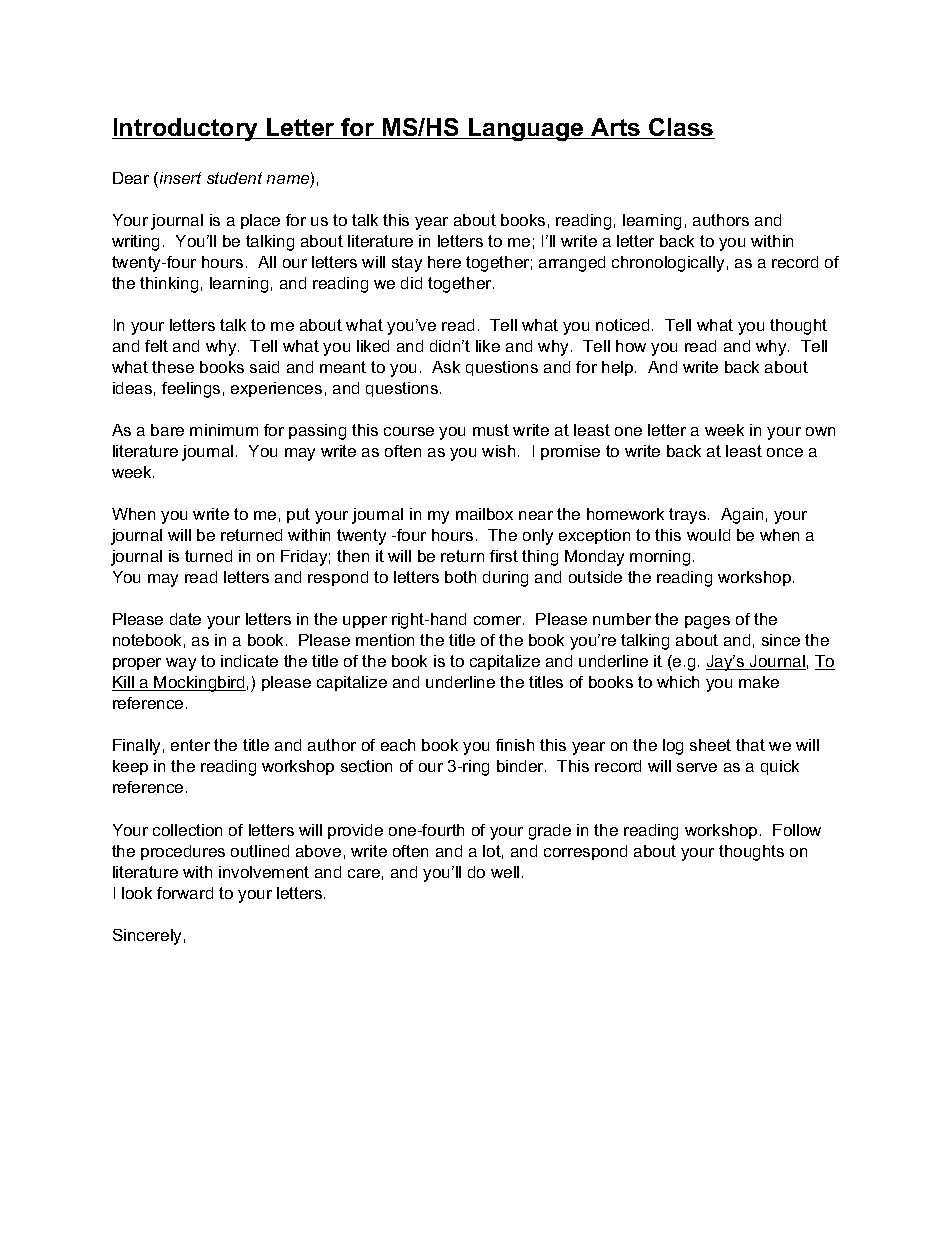  Describe the element at coordinates (186, 129) in the screenshot. I see `Introductory` at that location.
